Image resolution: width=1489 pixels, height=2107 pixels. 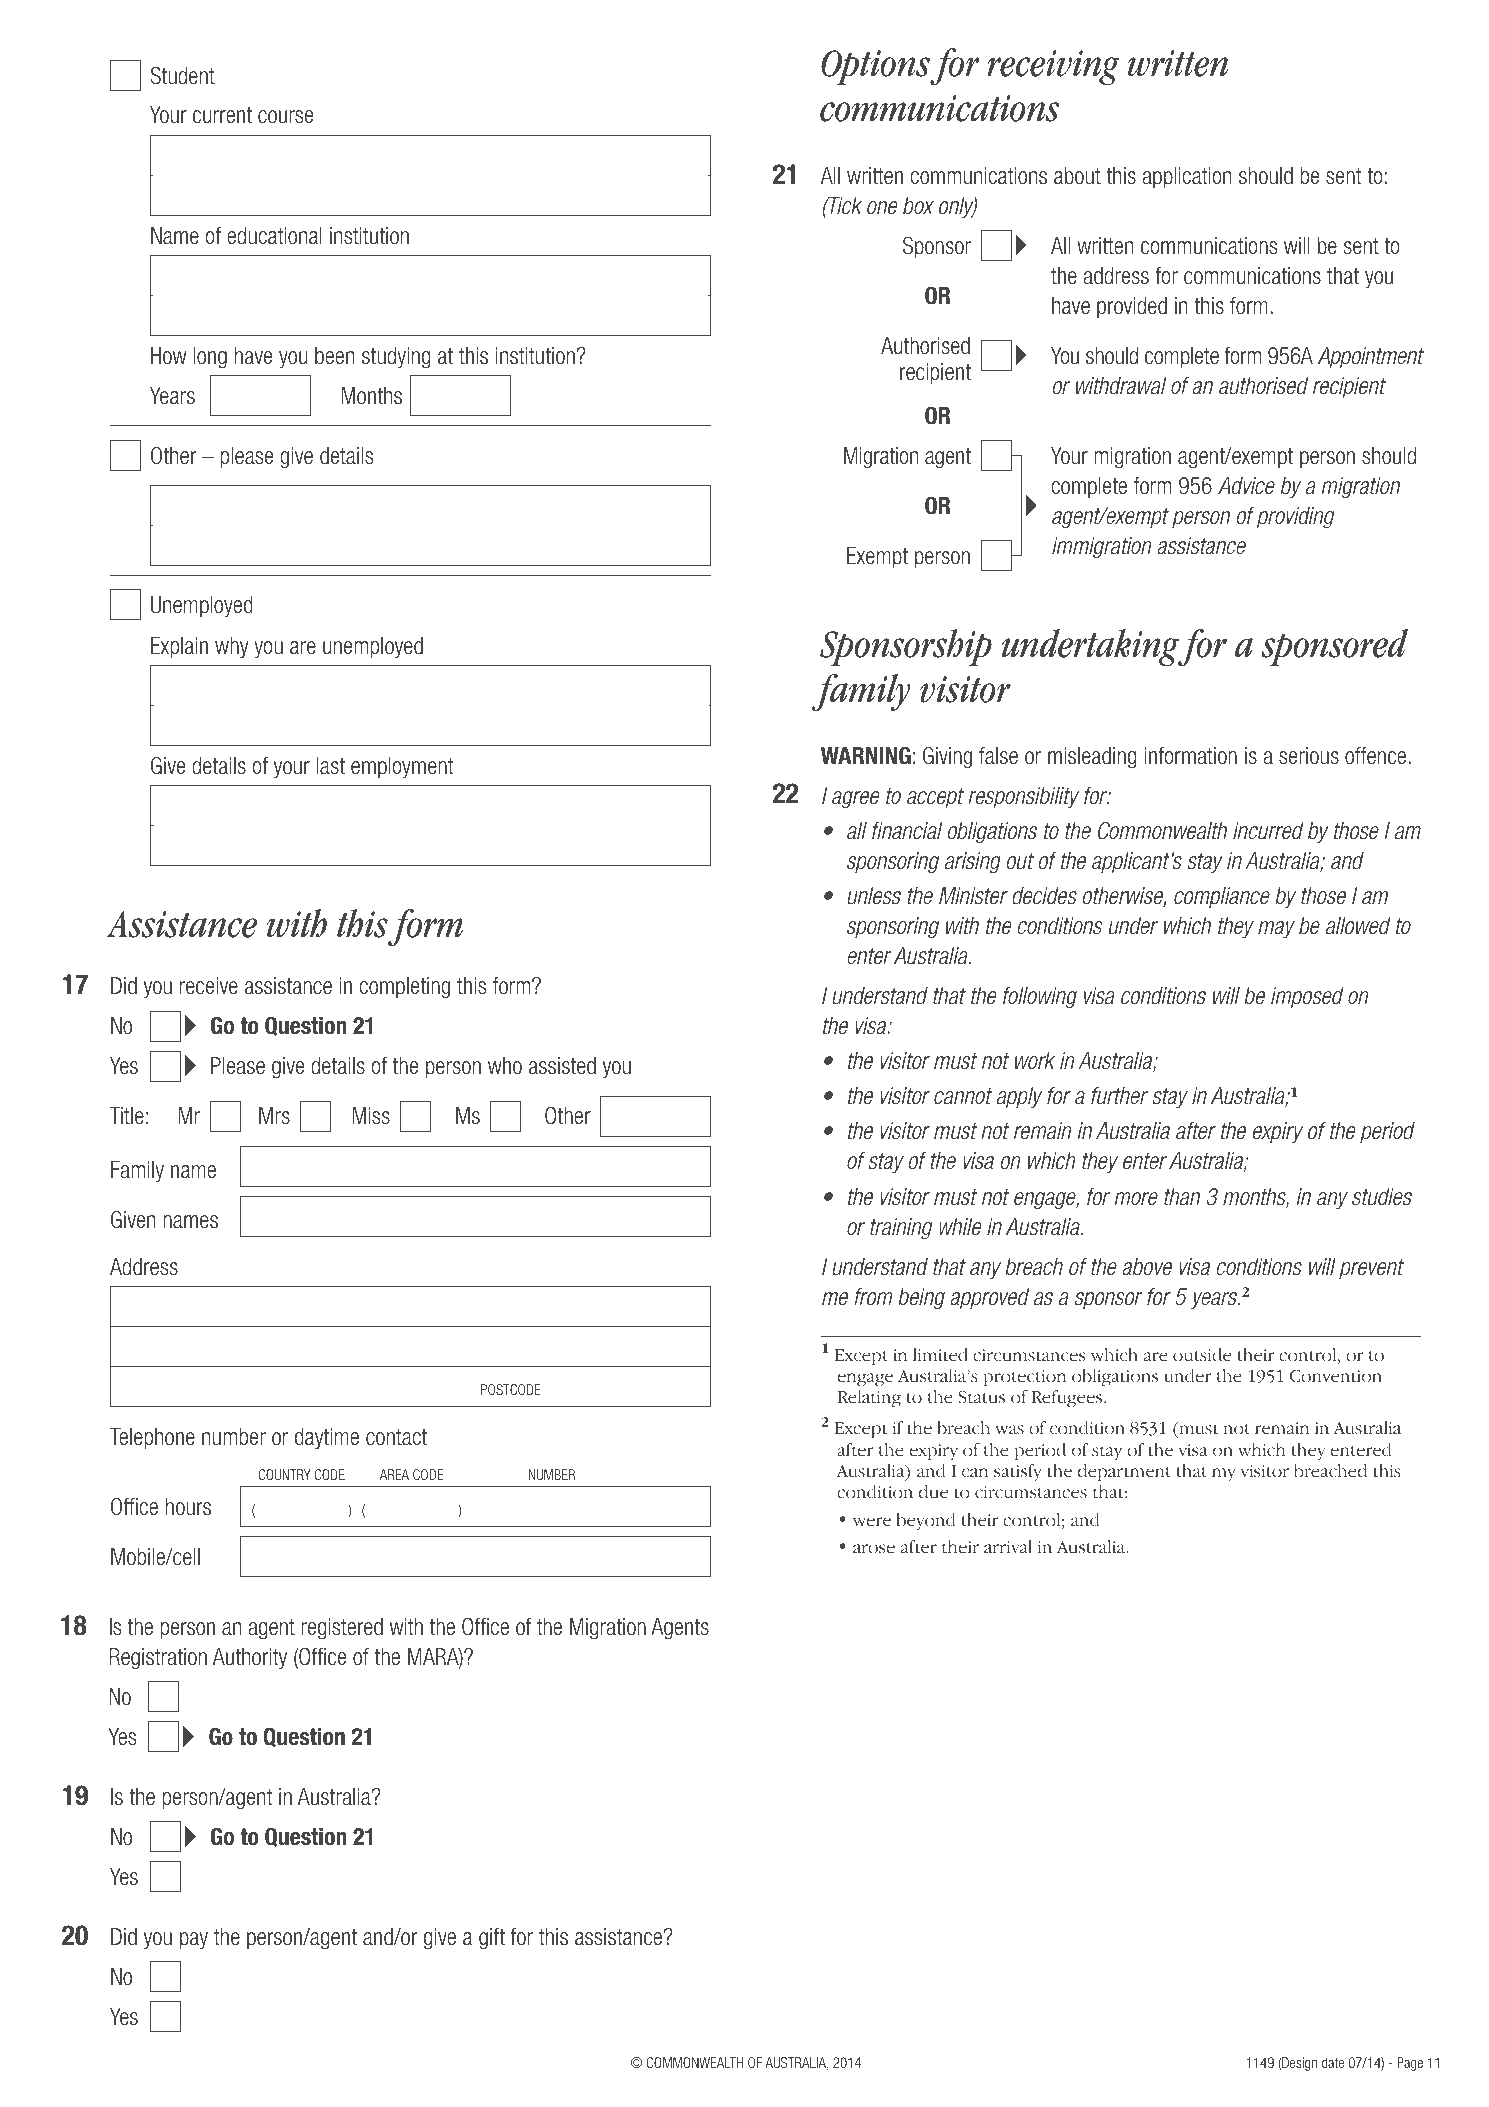 What do you see at coordinates (876, 67) in the screenshot?
I see `Options` at bounding box center [876, 67].
